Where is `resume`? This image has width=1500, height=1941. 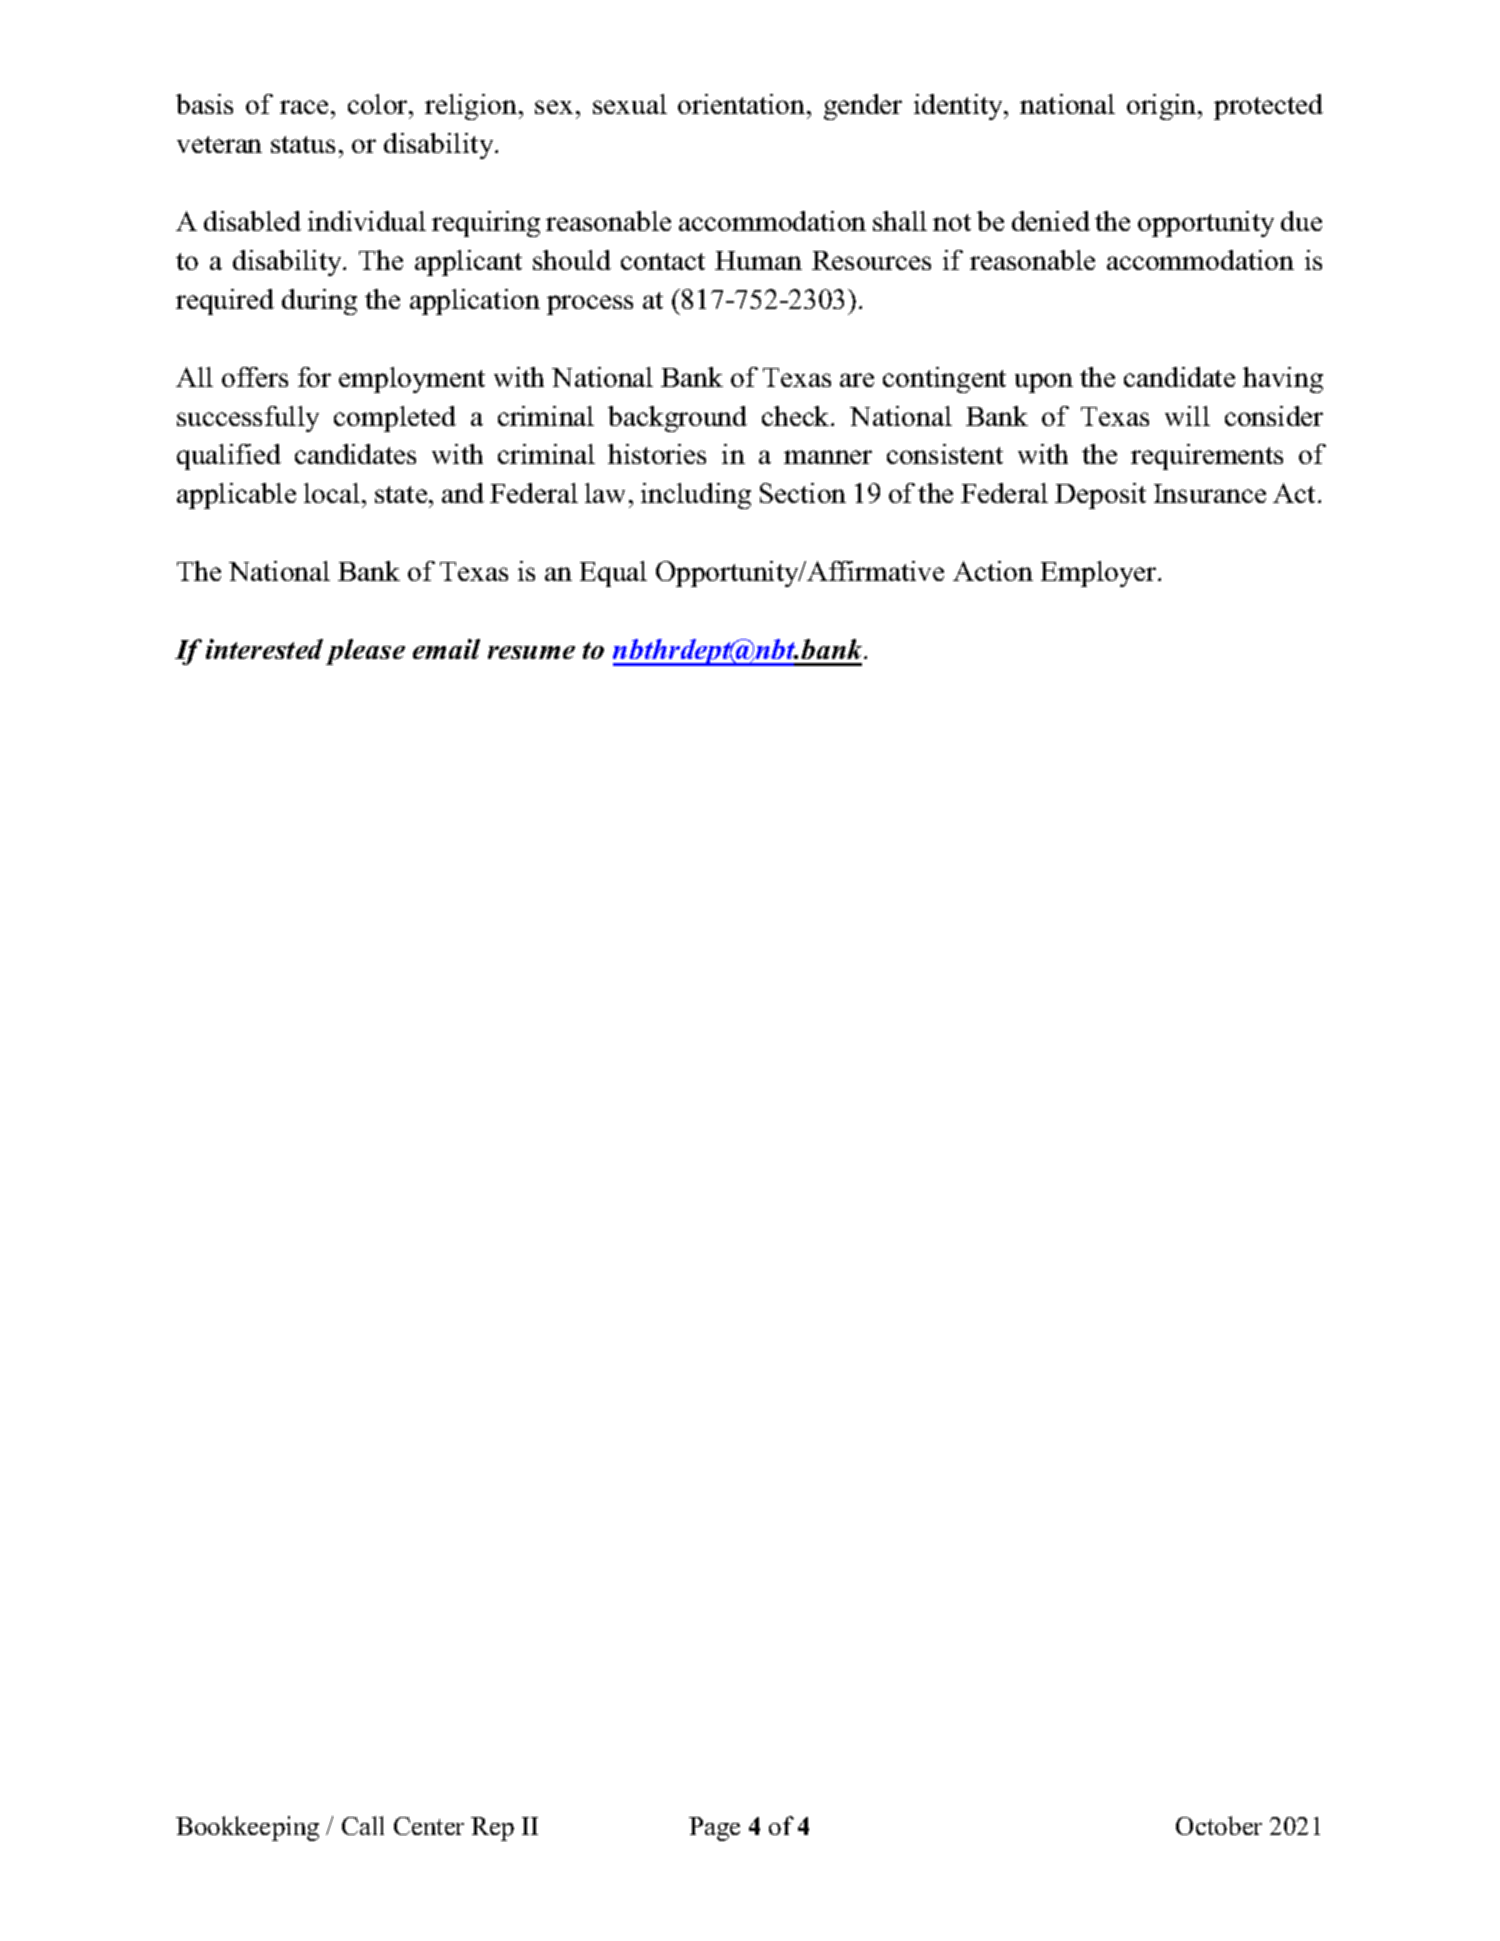 resume is located at coordinates (531, 652).
